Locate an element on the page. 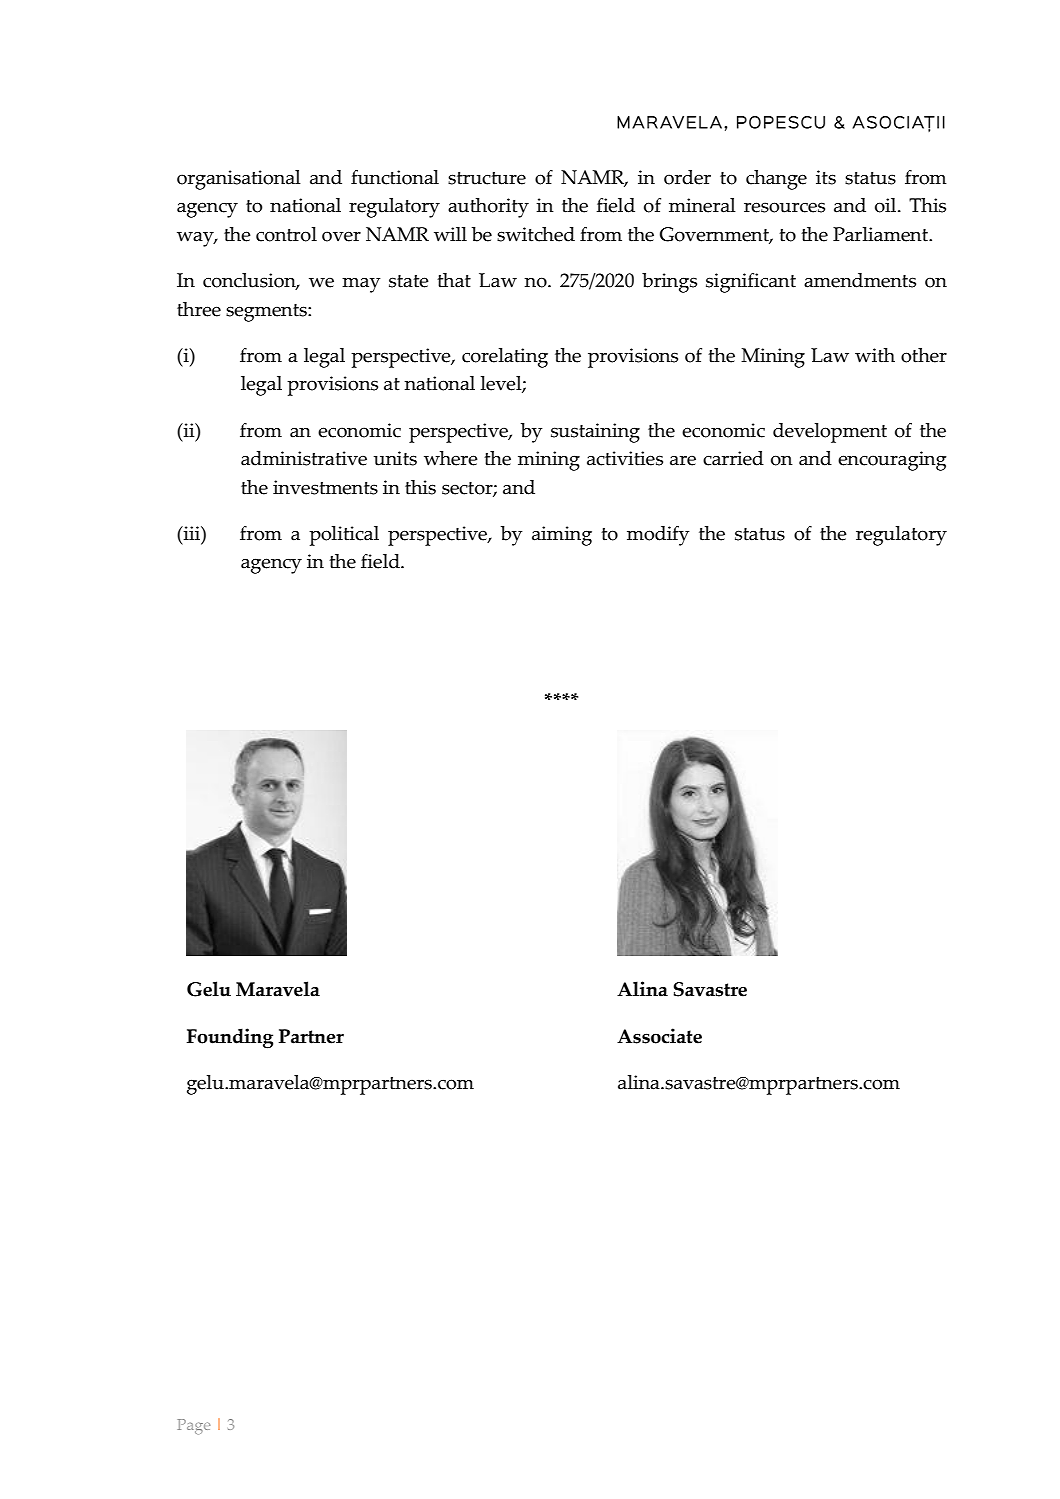  Parliament is located at coordinates (882, 234).
